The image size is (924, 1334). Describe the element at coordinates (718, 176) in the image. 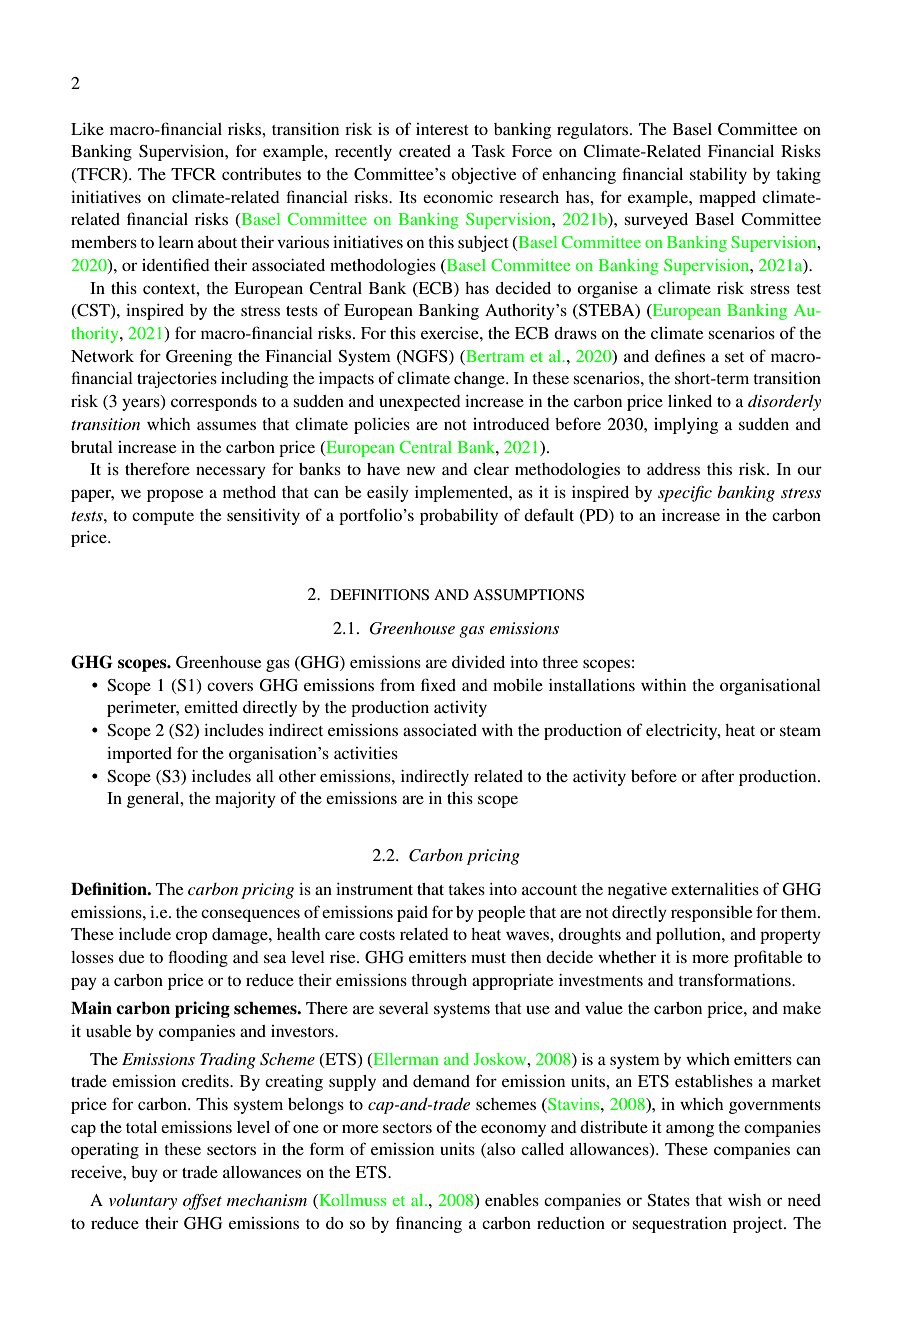

I see `stability` at that location.
